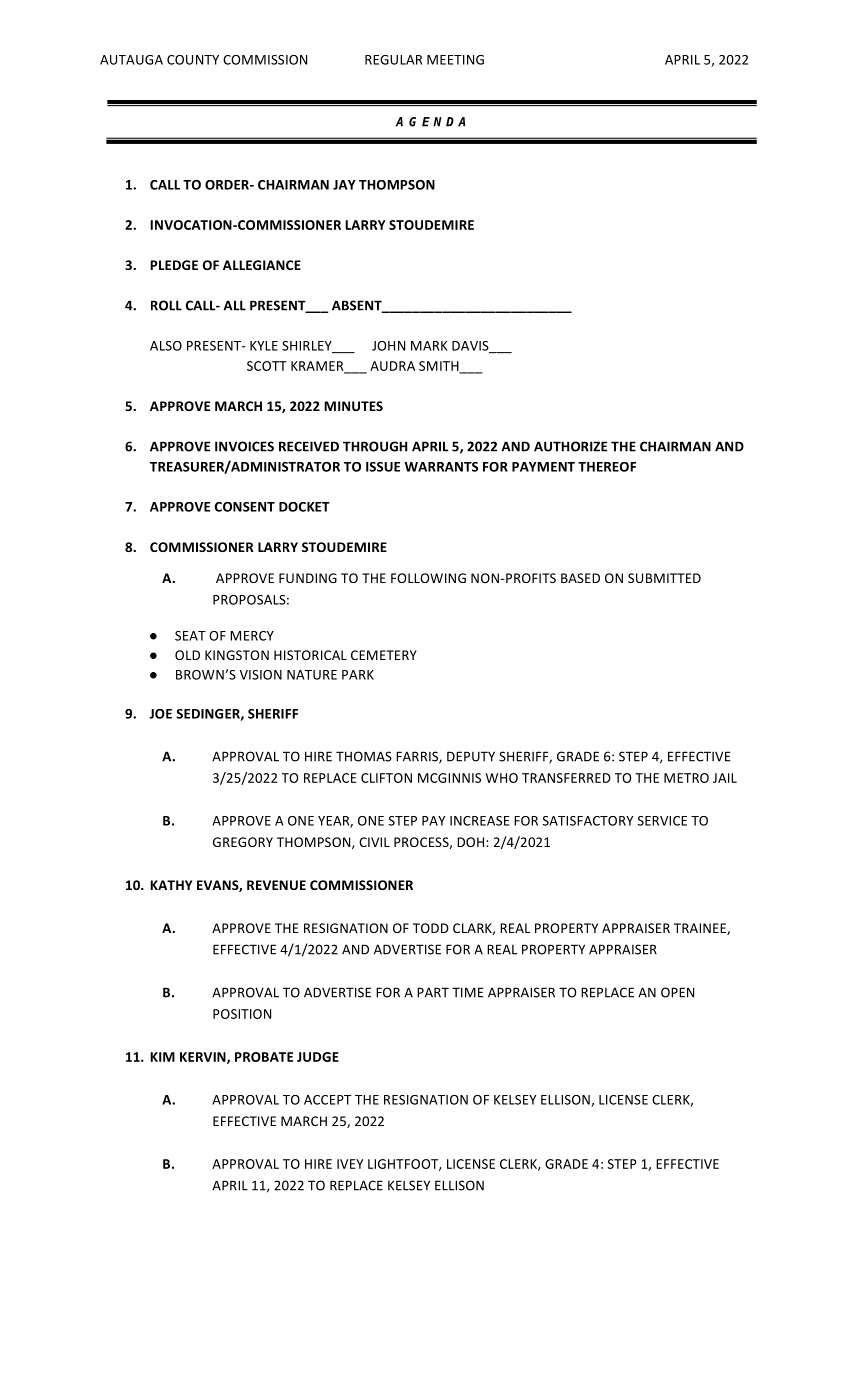 This image has width=849, height=1400. Describe the element at coordinates (677, 992) in the image. I see `OPEN` at that location.
